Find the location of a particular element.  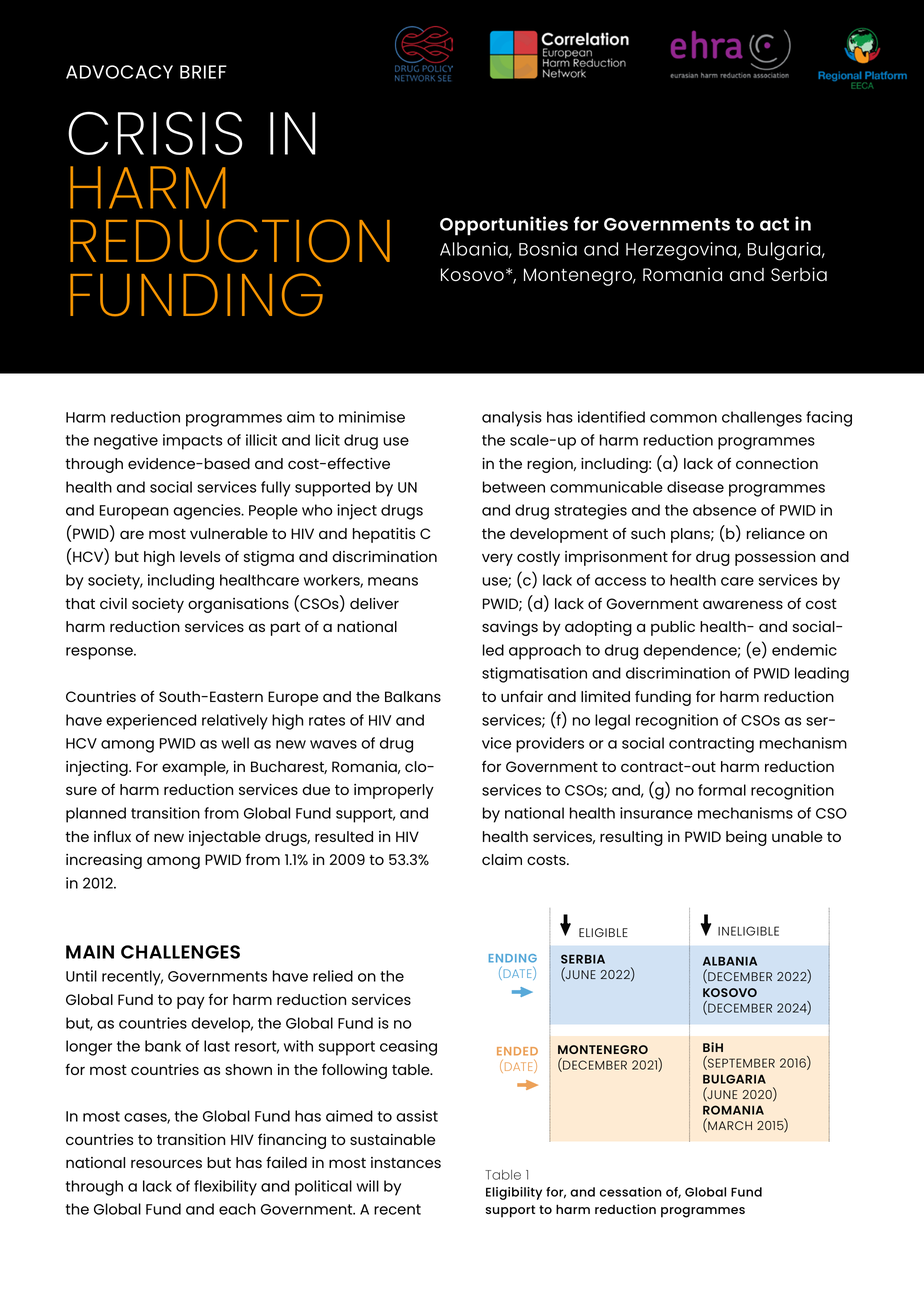

Opportunities is located at coordinates (504, 226).
